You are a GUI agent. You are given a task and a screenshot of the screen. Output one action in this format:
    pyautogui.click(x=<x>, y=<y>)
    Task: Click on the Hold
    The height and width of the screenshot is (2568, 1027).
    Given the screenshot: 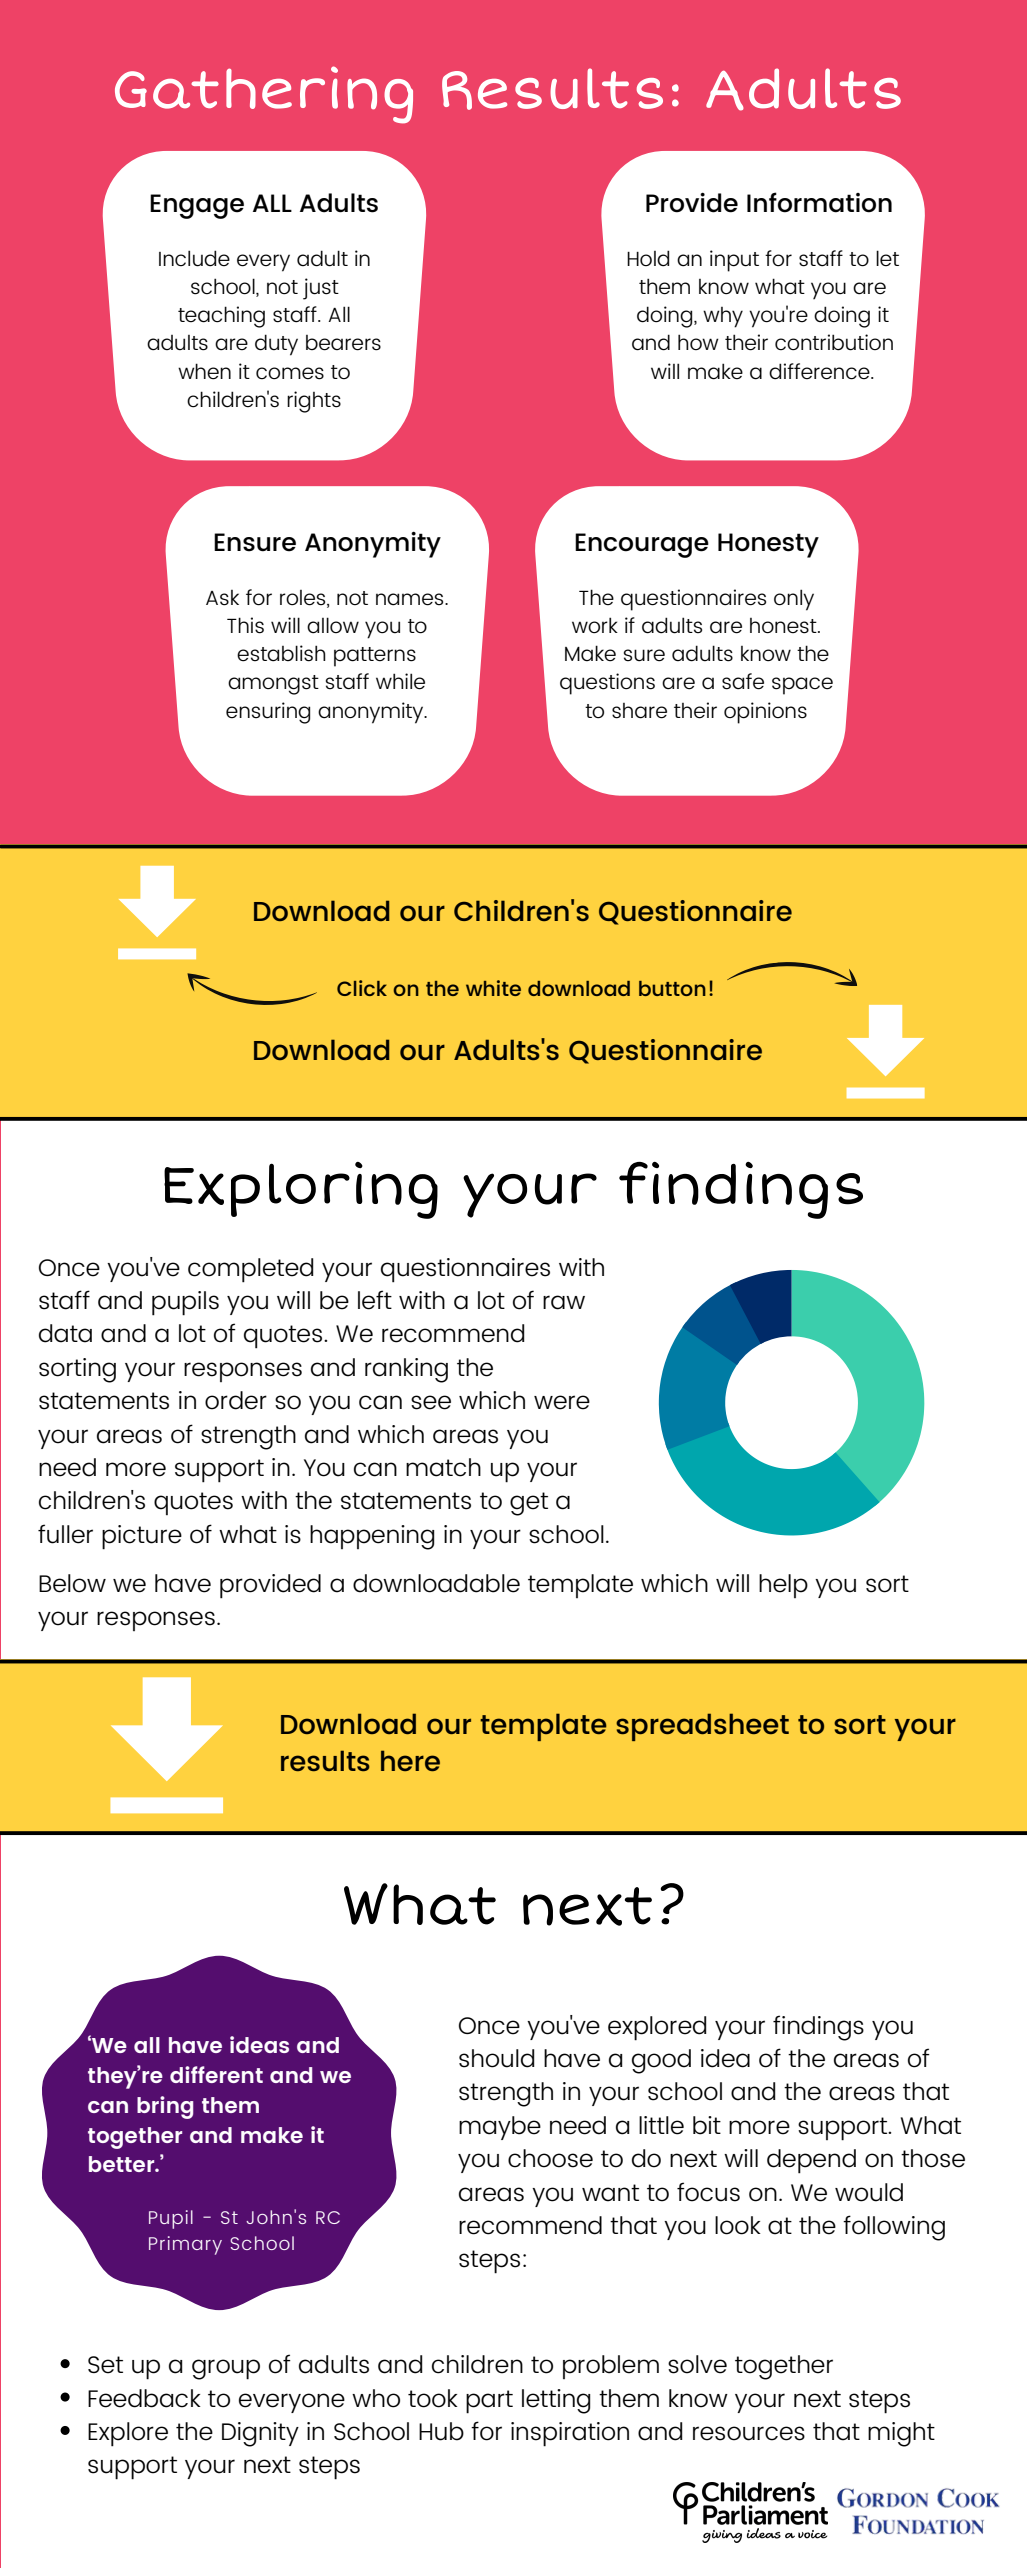 What is the action you would take?
    pyautogui.click(x=648, y=258)
